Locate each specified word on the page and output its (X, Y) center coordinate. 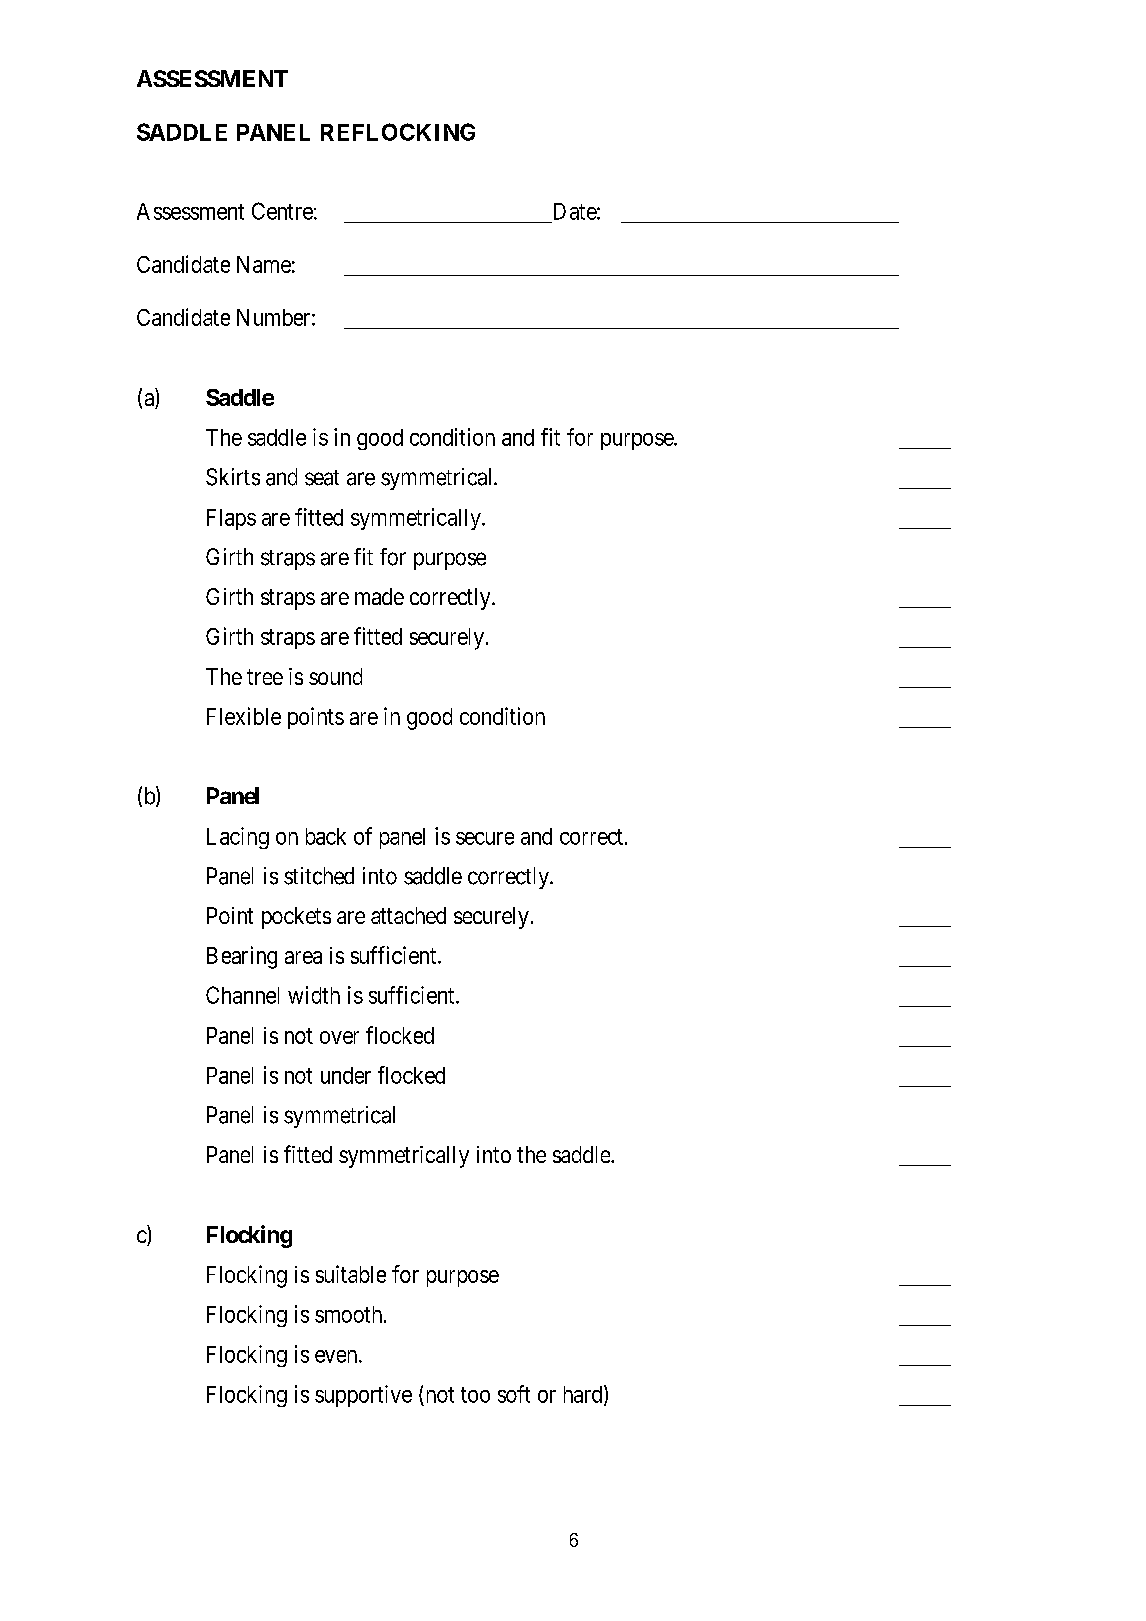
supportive (363, 1396)
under (346, 1075)
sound (335, 676)
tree (265, 677)
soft (514, 1394)
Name (264, 264)
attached (408, 915)
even (337, 1356)
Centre (282, 211)
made (379, 596)
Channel (242, 995)
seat (322, 478)
